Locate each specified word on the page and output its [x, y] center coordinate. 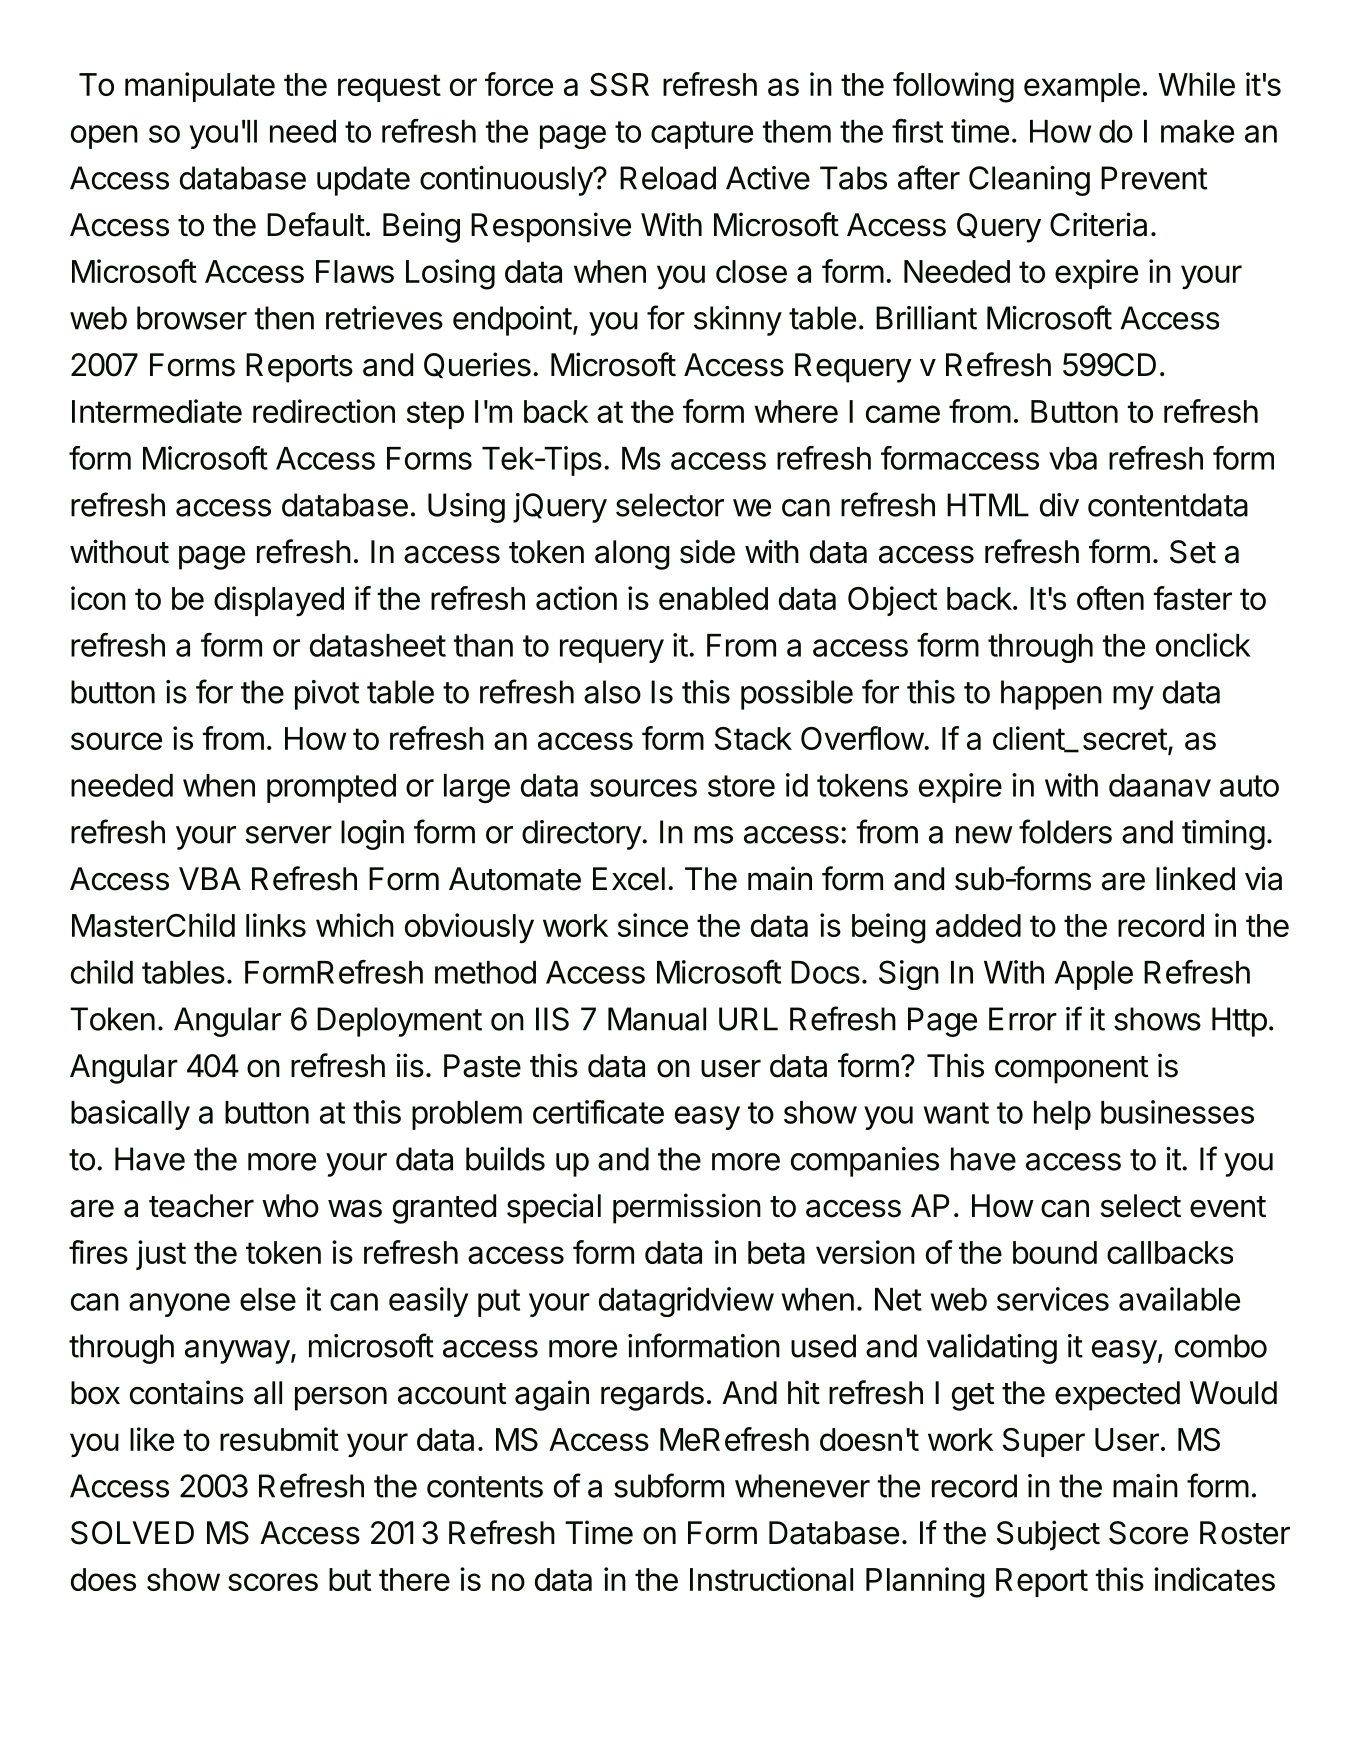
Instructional [771, 1579]
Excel [629, 879]
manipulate [200, 87]
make [1197, 131]
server [289, 835]
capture [702, 135]
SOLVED [132, 1533]
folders [1065, 831]
